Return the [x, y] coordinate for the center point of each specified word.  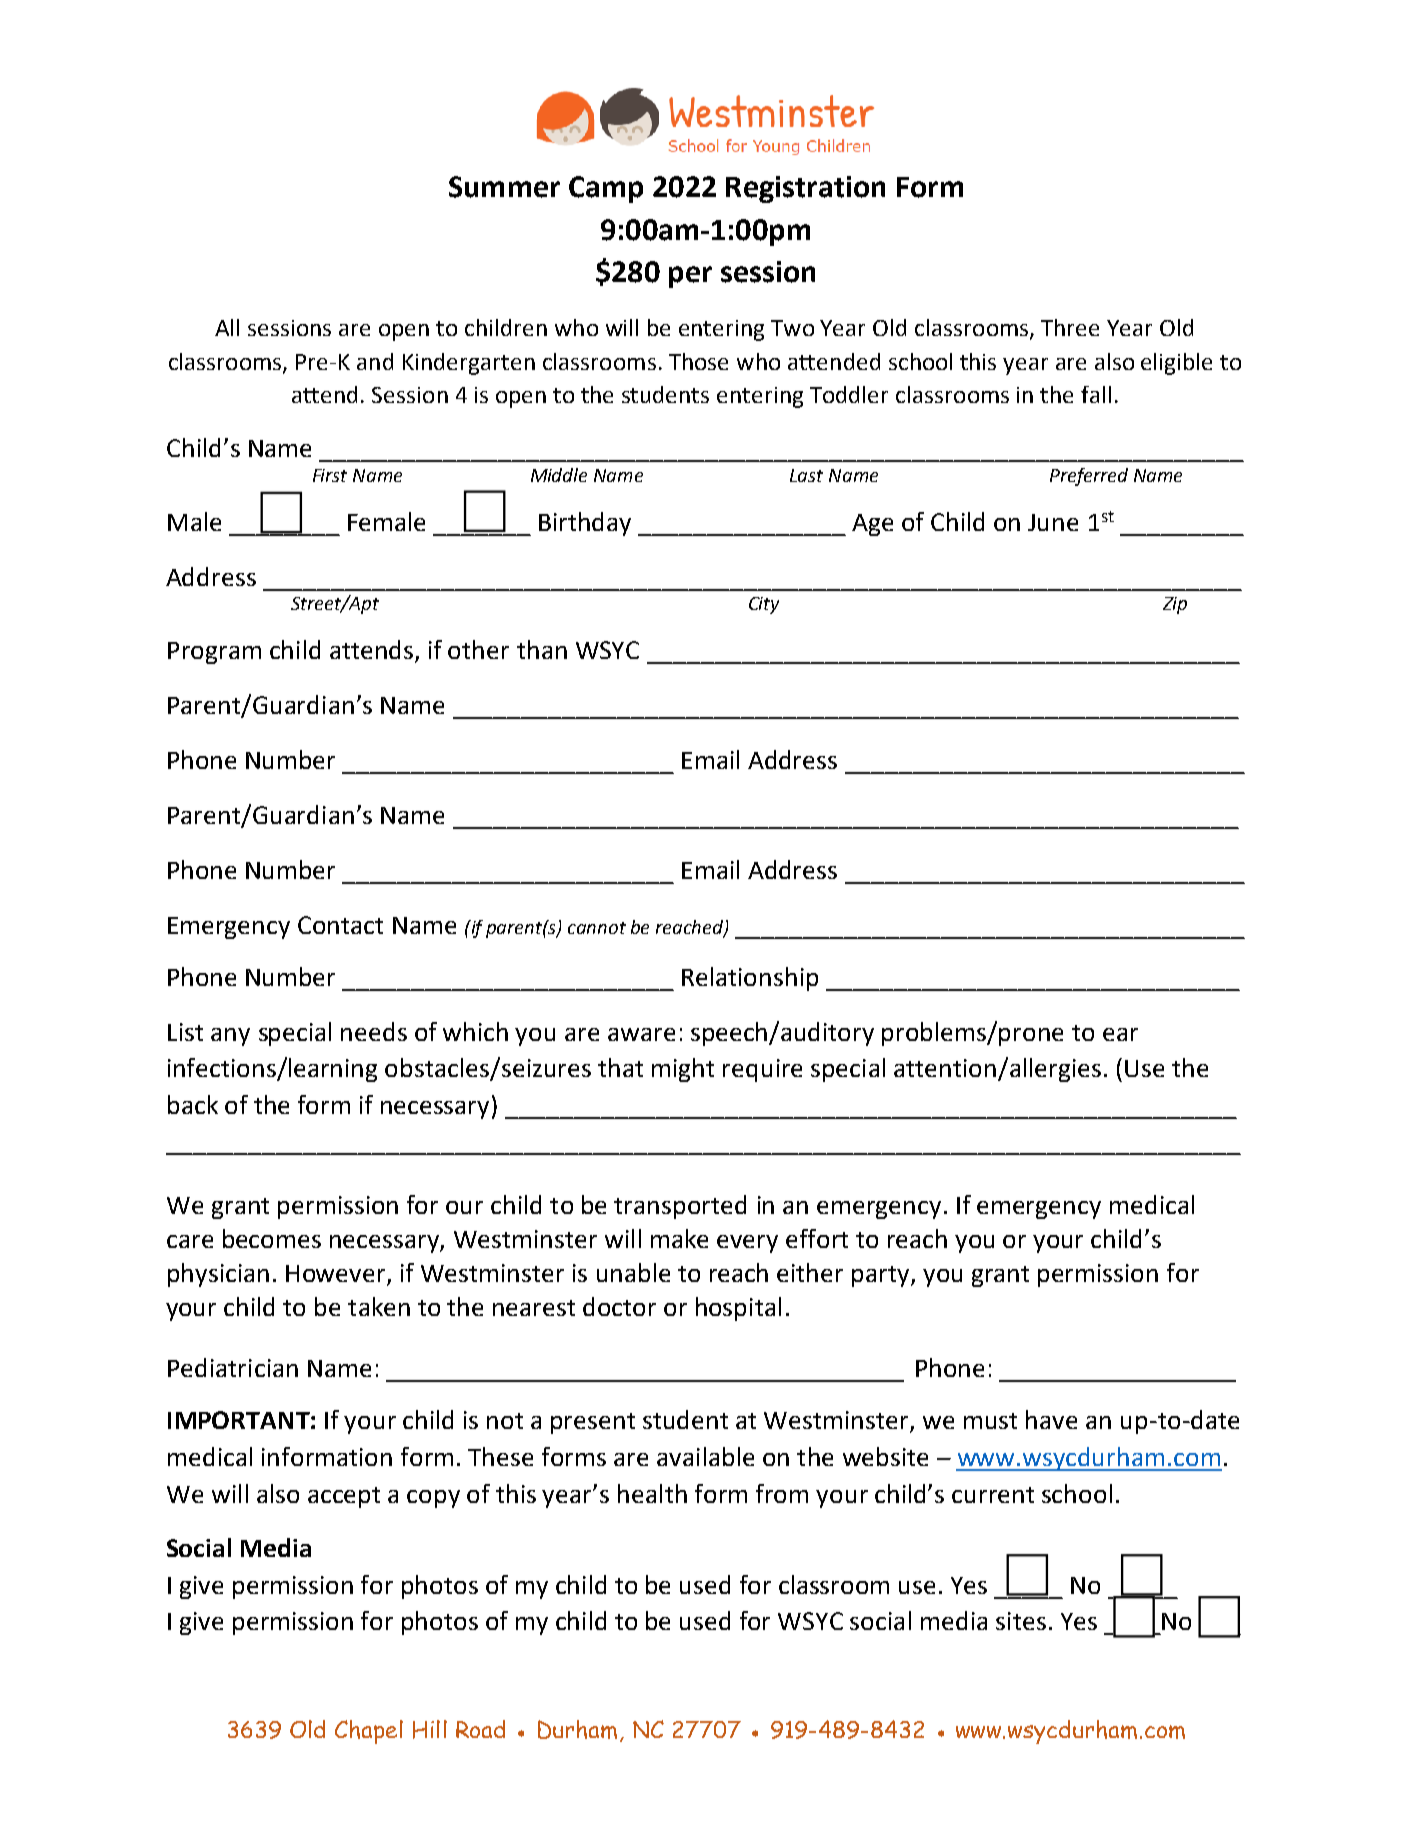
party [882, 1276]
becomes [272, 1238]
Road [480, 1729]
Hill [430, 1729]
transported [680, 1207]
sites [1021, 1621]
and [375, 361]
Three [1070, 327]
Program [214, 653]
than [542, 649]
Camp [606, 189]
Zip [1175, 605]
